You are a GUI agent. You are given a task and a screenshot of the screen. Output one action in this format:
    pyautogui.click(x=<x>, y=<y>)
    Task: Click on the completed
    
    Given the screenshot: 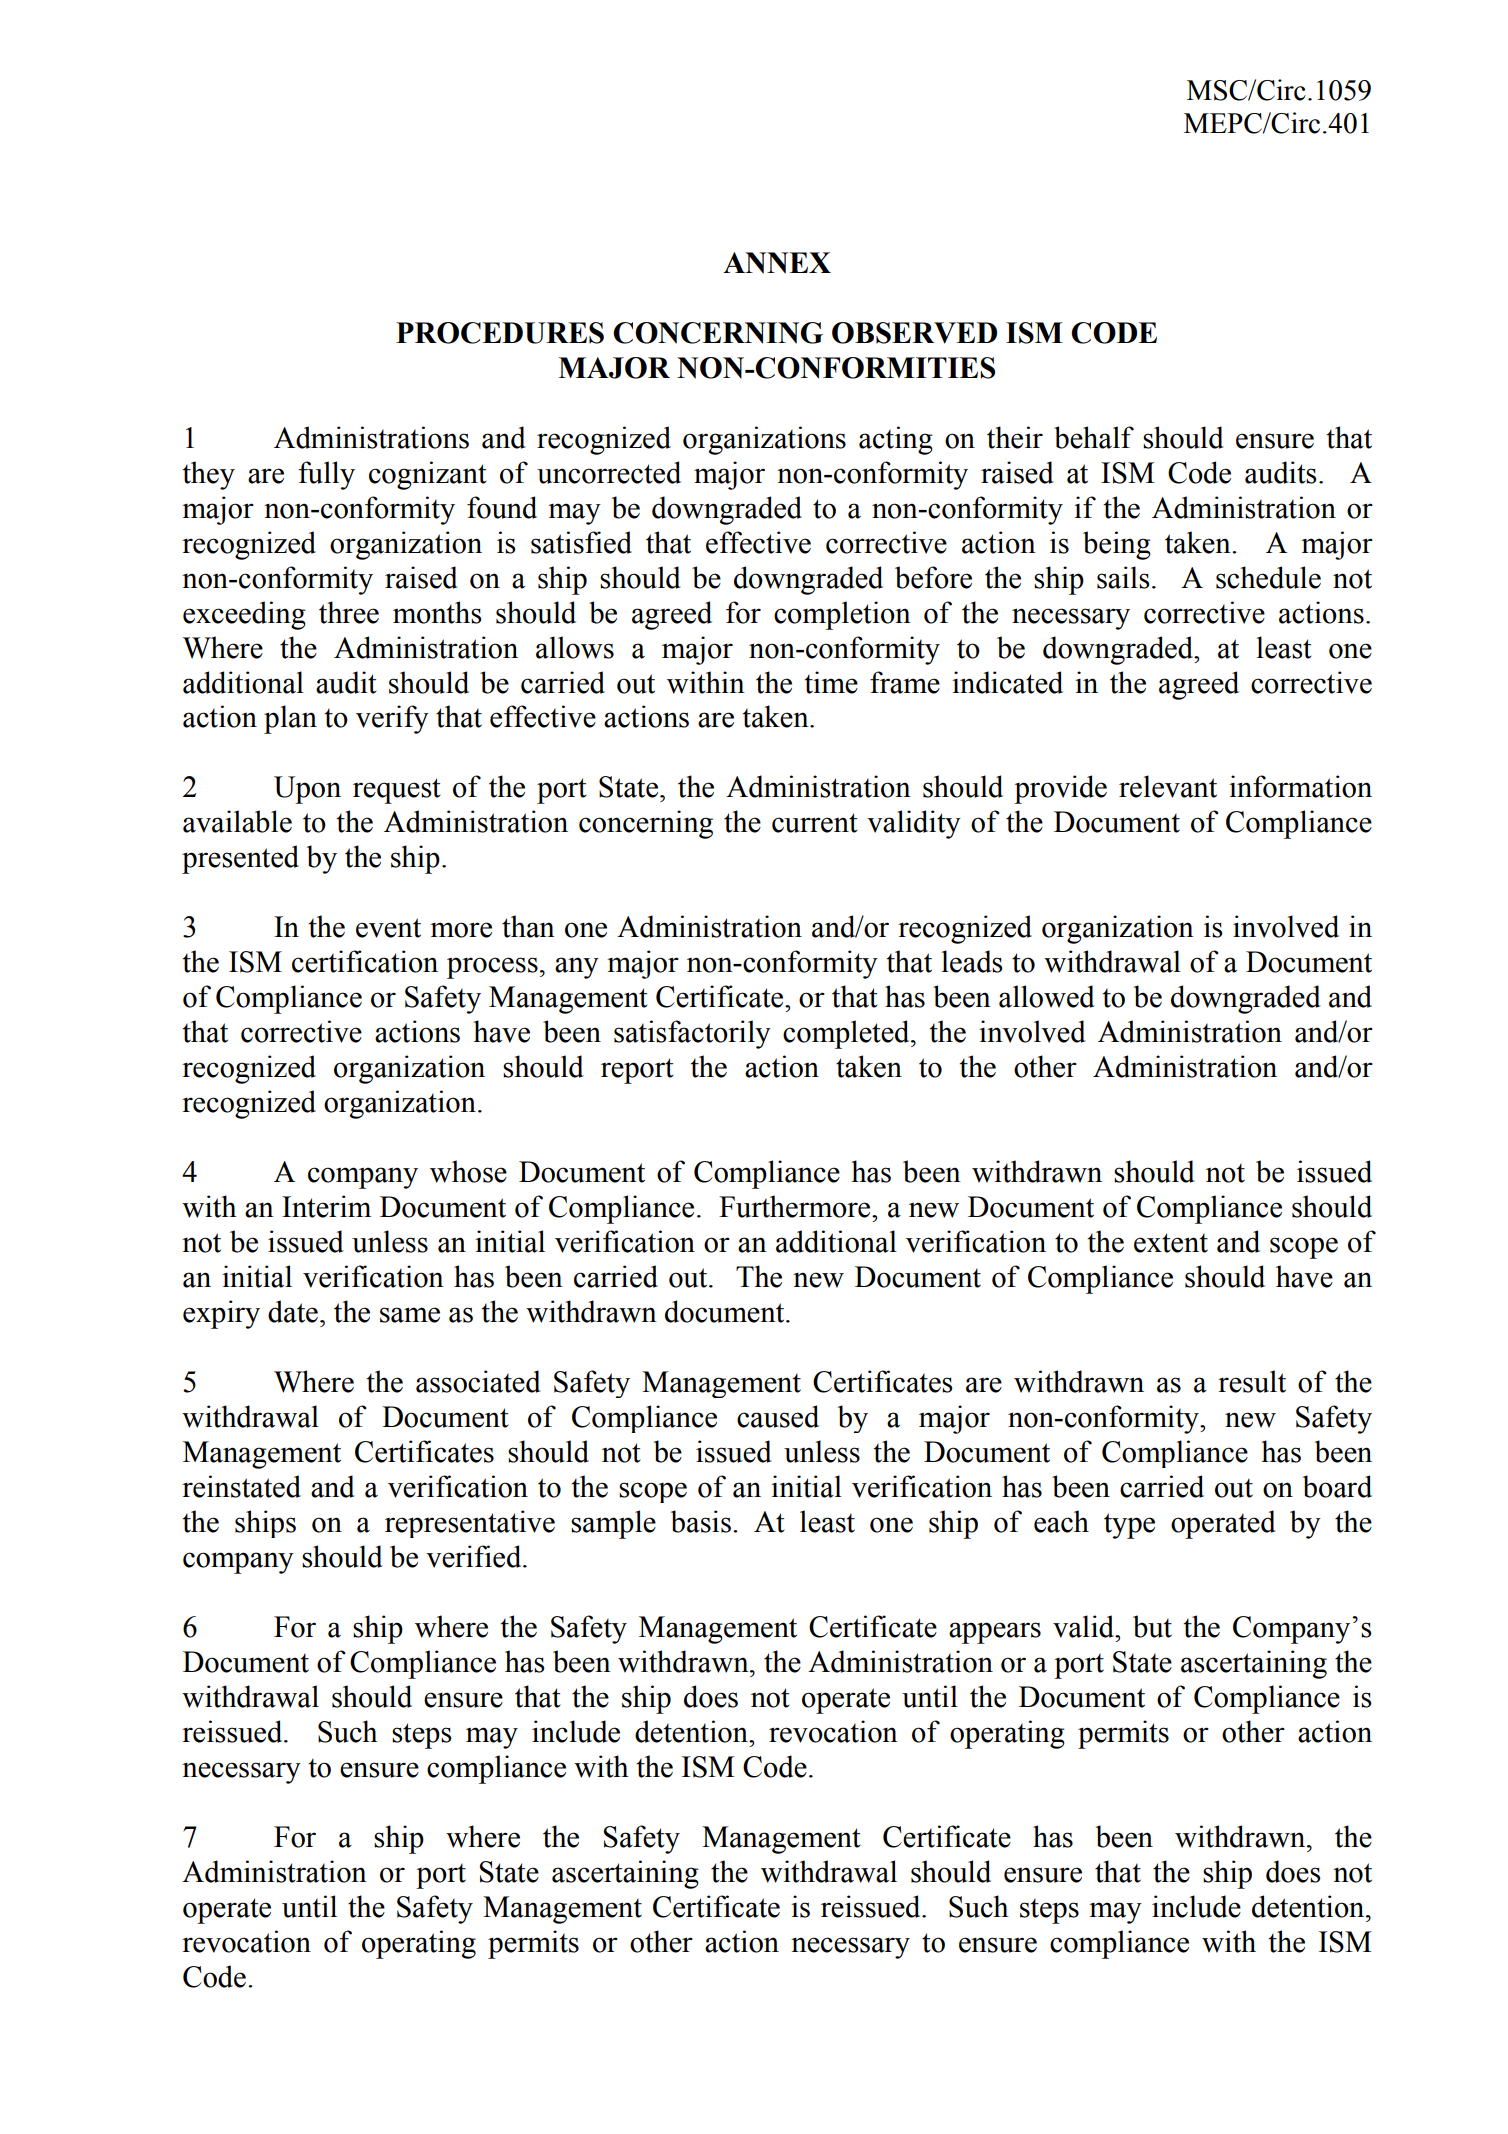 What is the action you would take?
    pyautogui.click(x=847, y=1034)
